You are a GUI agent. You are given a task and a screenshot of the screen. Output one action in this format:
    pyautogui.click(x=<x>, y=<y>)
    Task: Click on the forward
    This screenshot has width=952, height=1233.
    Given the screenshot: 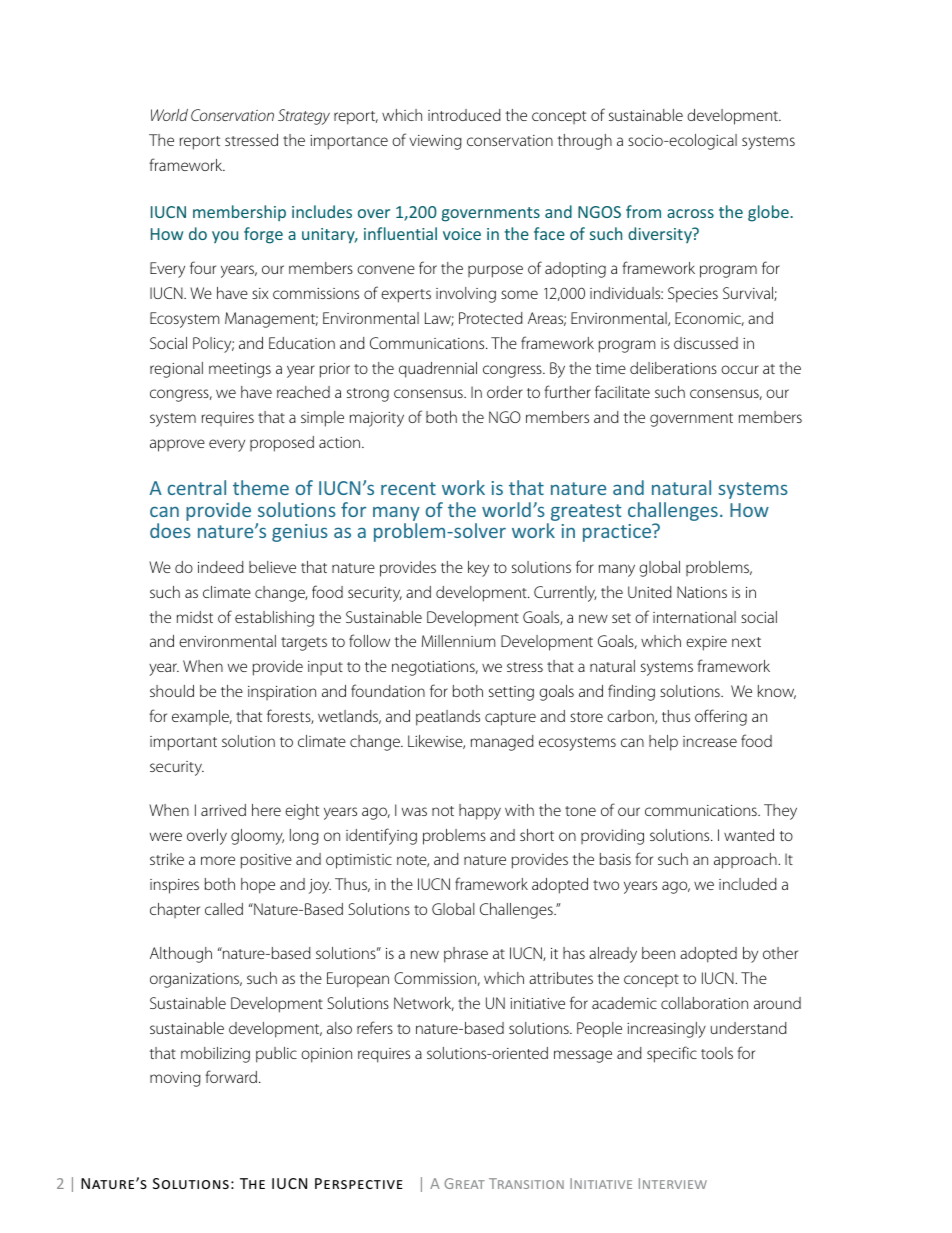 What is the action you would take?
    pyautogui.click(x=231, y=1076)
